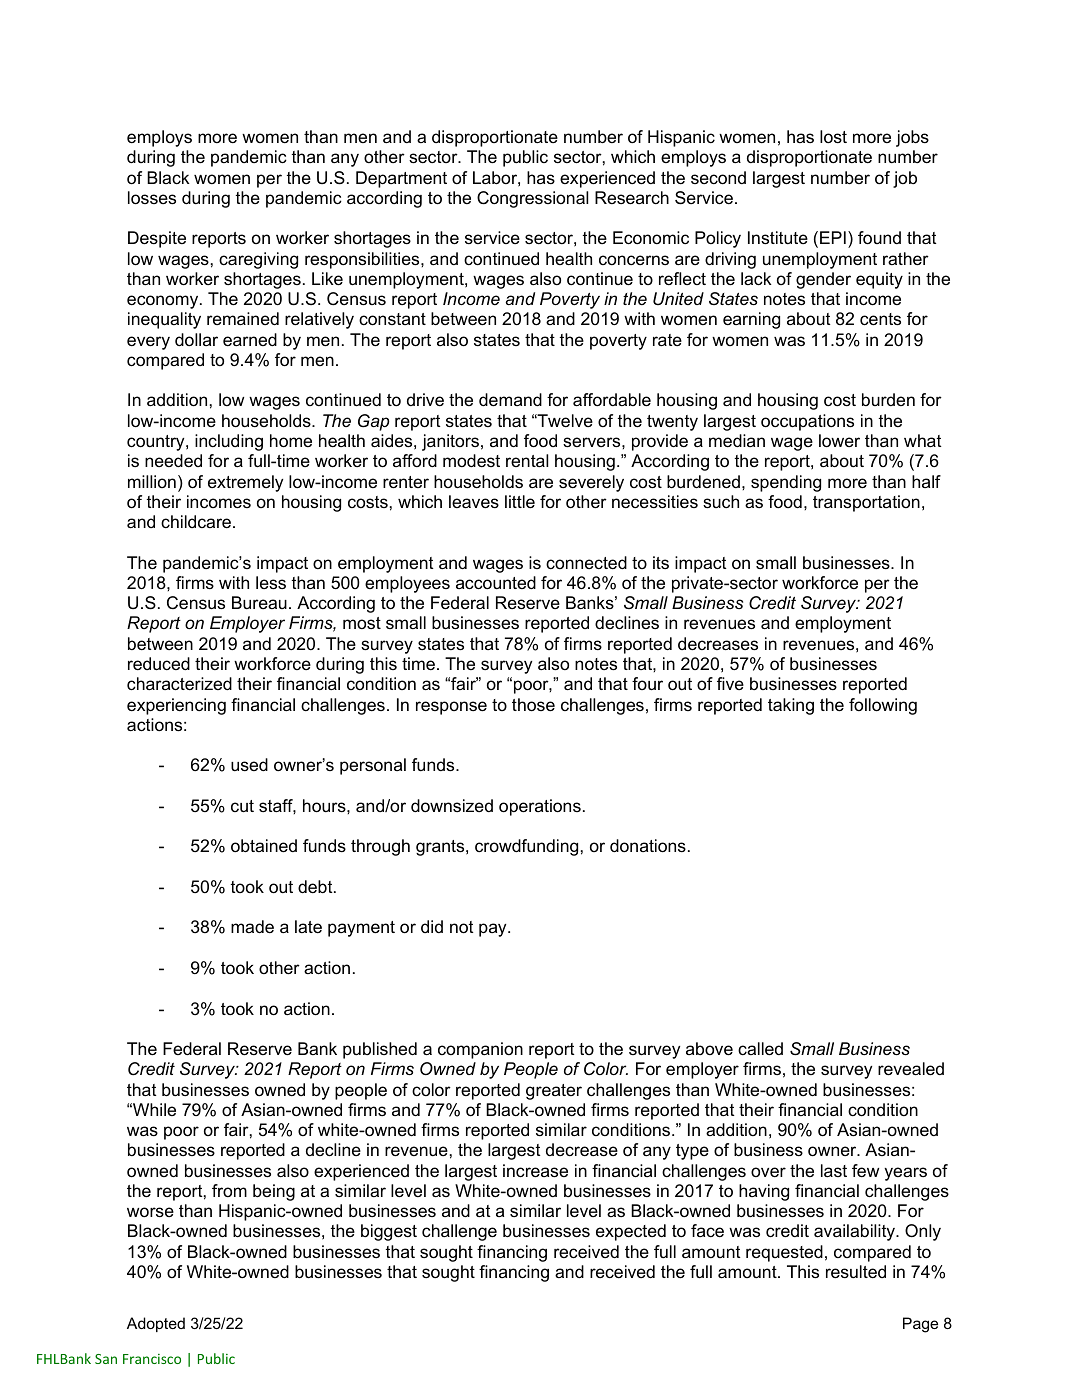 This screenshot has width=1079, height=1396. What do you see at coordinates (533, 705) in the screenshot?
I see `those` at bounding box center [533, 705].
